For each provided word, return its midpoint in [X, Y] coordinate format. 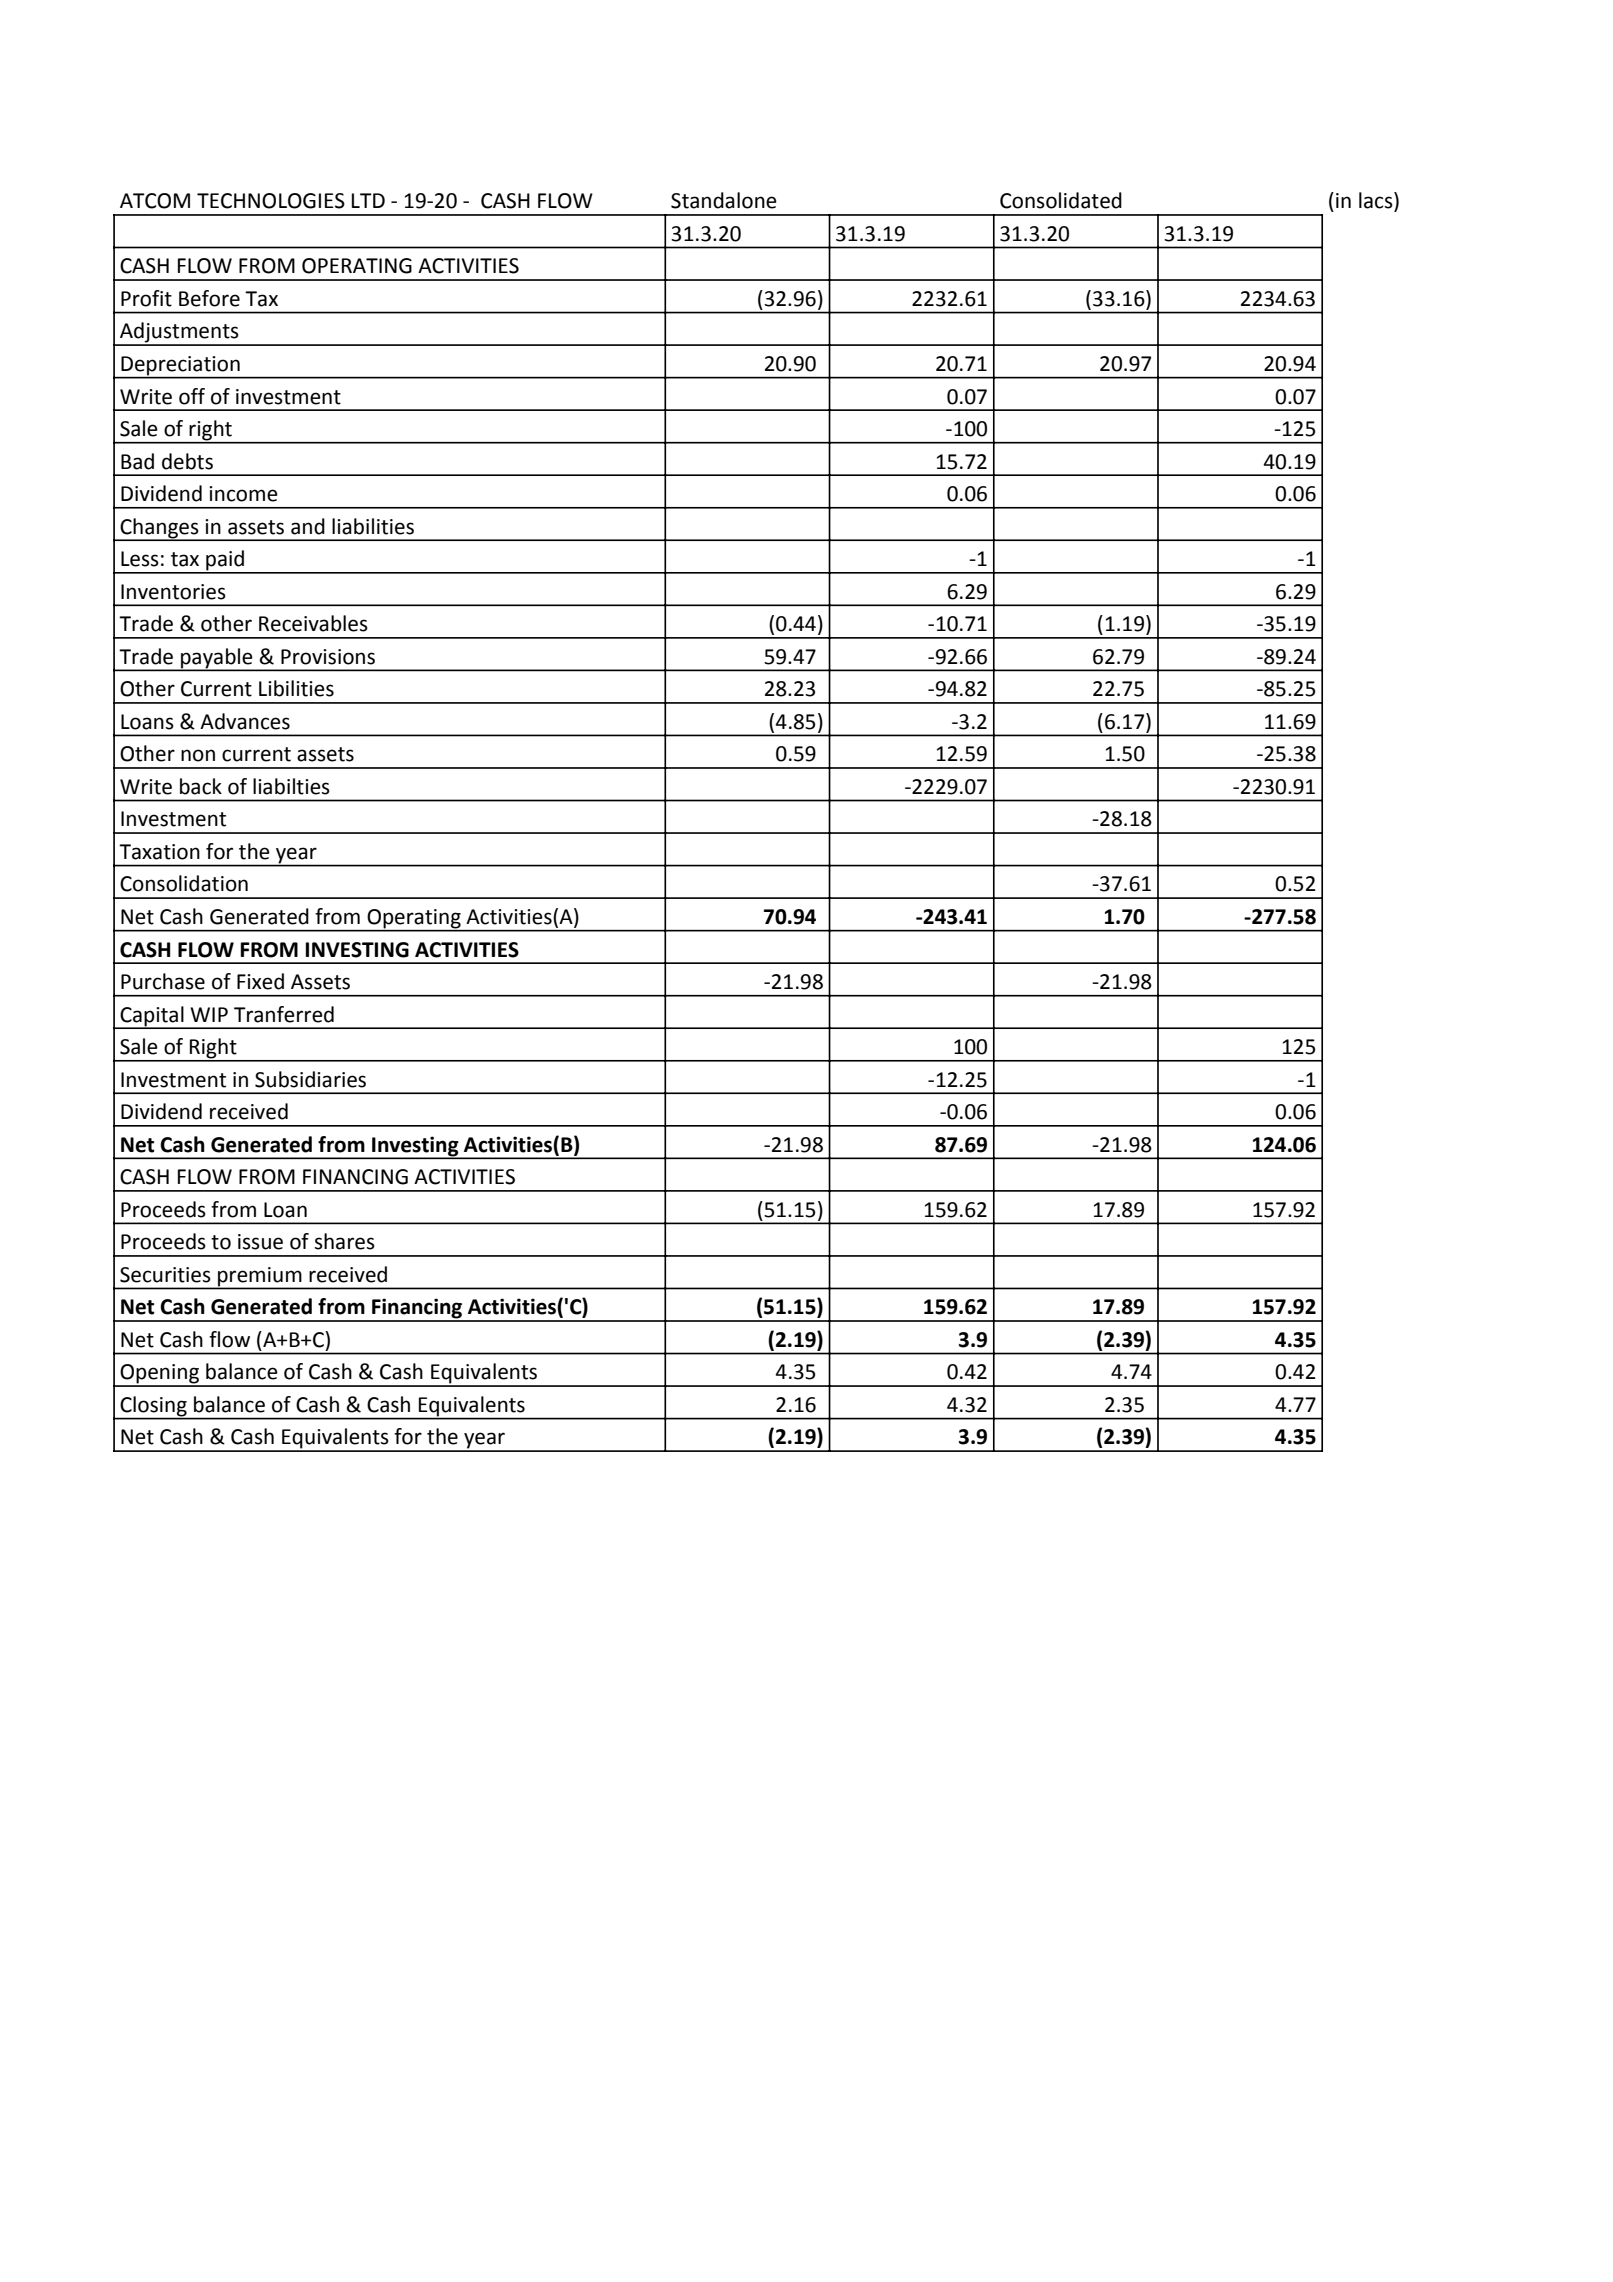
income [243, 494]
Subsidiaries [310, 1079]
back [201, 786]
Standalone [724, 200]
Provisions [328, 657]
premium [260, 1277]
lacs [1377, 201]
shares [345, 1241]
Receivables [313, 623]
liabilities [373, 526]
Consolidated [1061, 200]
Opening [159, 1375]
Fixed [260, 981]
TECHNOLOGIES [271, 201]
